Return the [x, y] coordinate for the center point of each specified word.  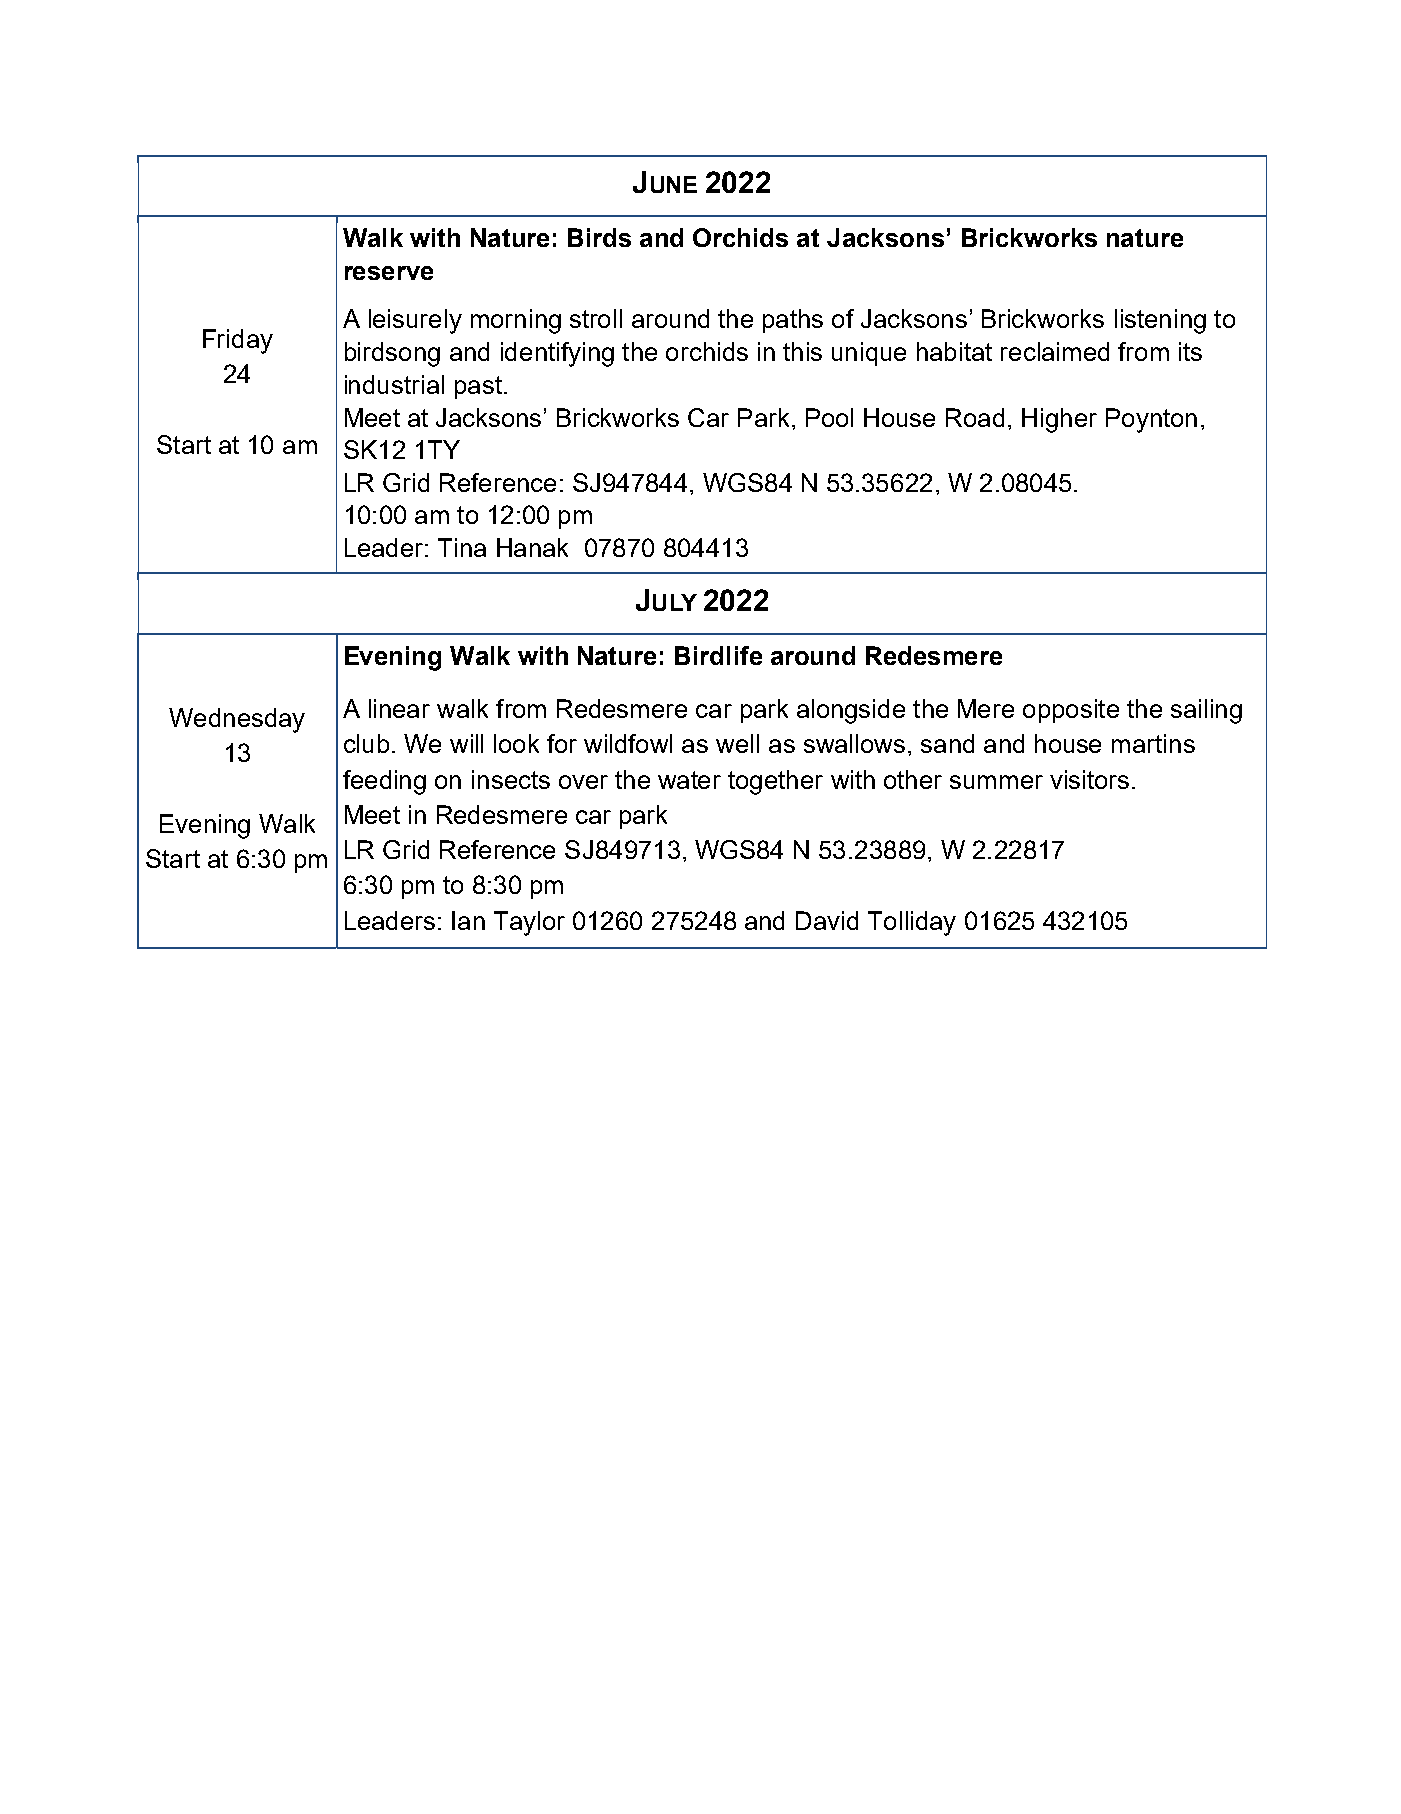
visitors [1089, 779]
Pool [829, 417]
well [737, 743]
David [827, 920]
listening [1160, 321]
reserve [389, 273]
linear [399, 708]
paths [793, 321]
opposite [1071, 711]
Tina [462, 547]
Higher [1059, 420]
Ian [468, 920]
